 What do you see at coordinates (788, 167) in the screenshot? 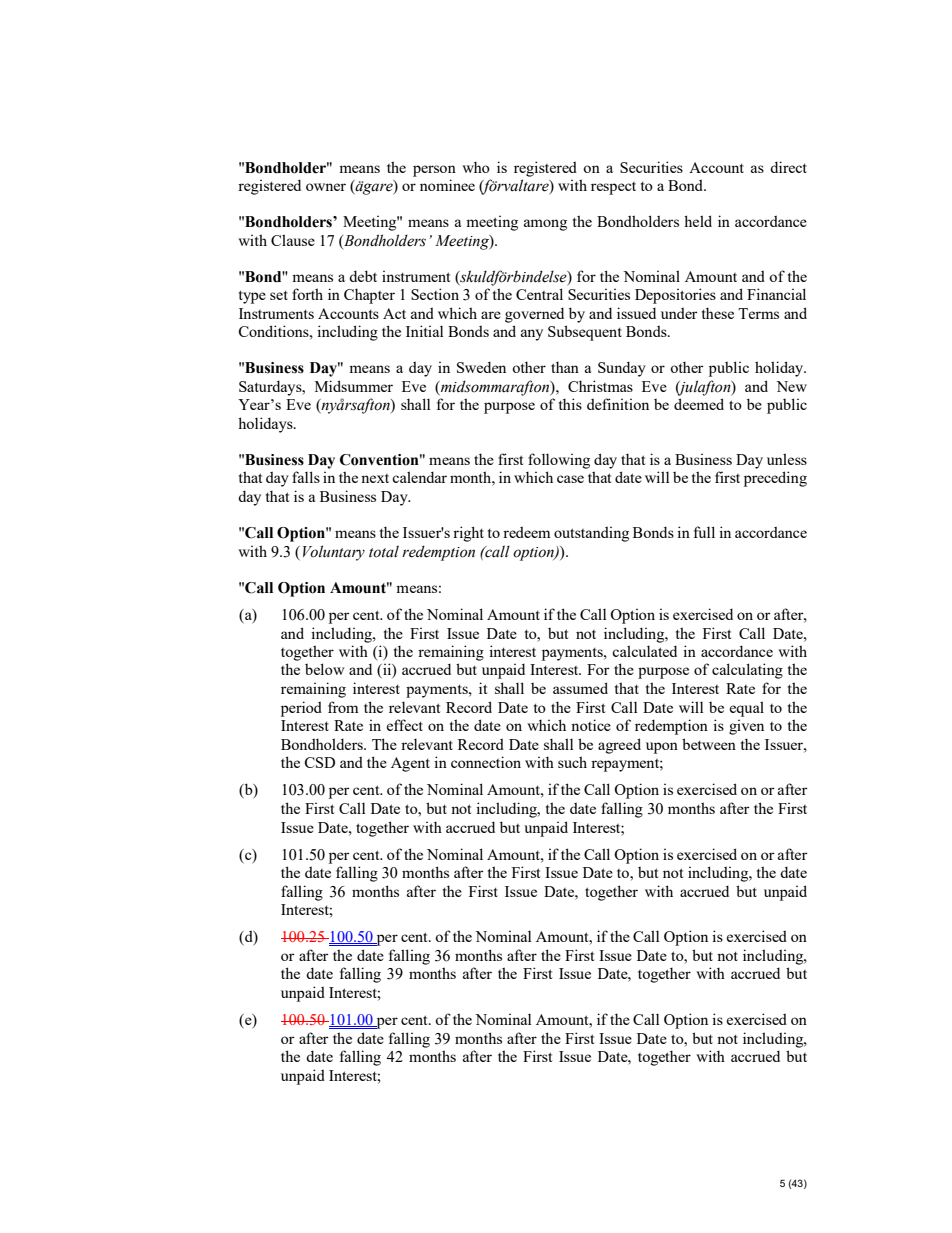
I see `direct` at bounding box center [788, 167].
